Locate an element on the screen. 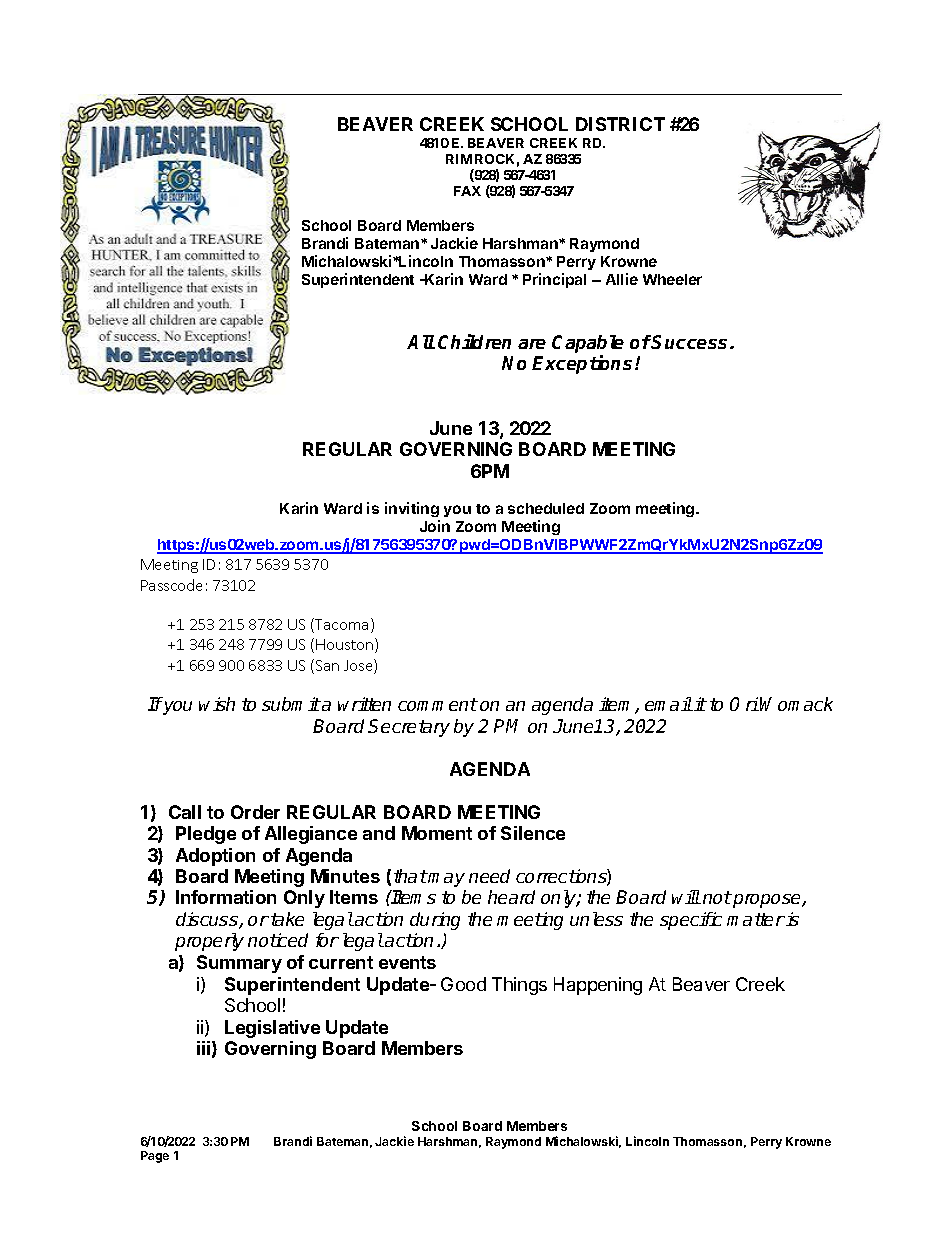 The height and width of the screenshot is (1233, 952). email is located at coordinates (669, 704).
